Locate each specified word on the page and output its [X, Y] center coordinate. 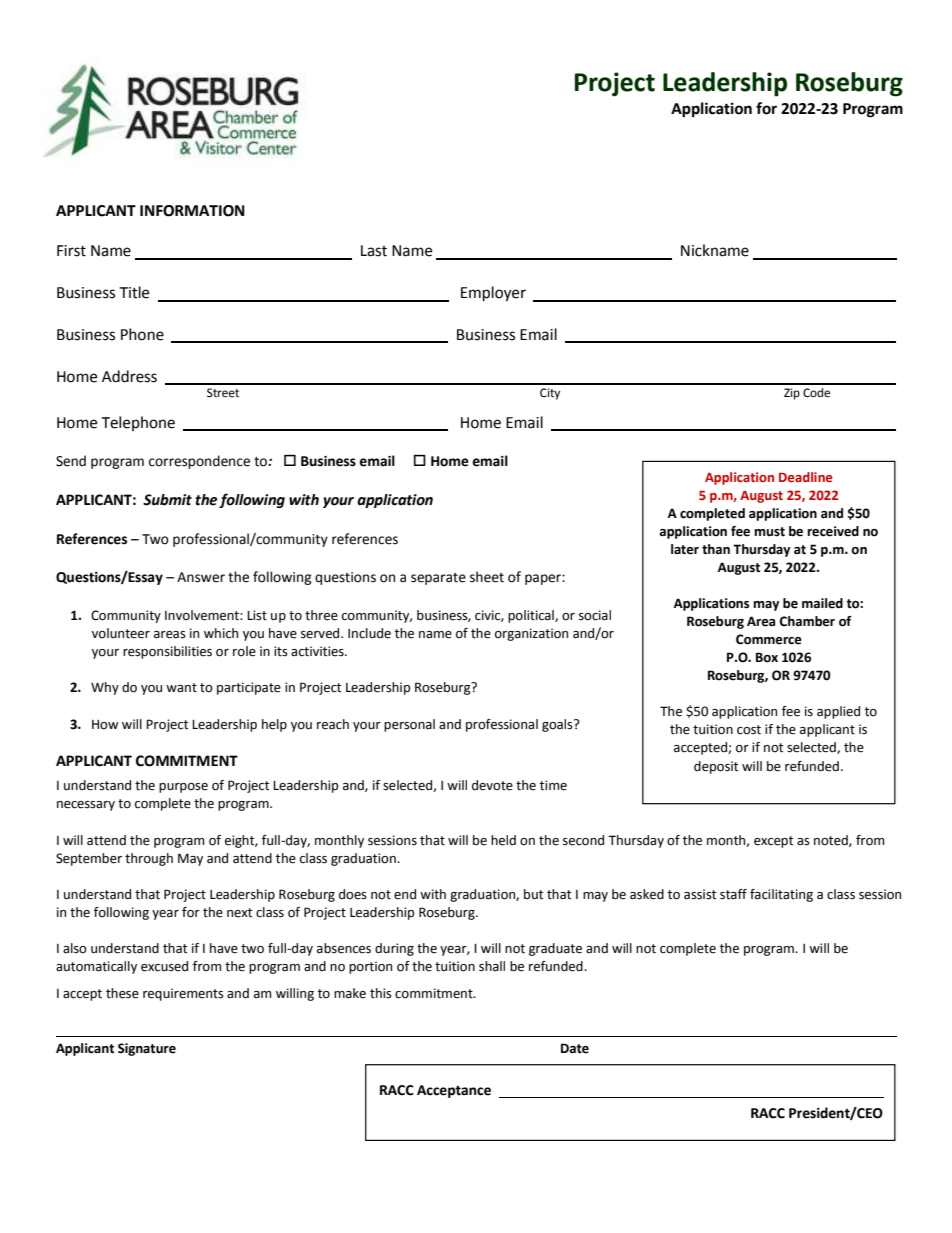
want [181, 688]
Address [129, 376]
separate [438, 579]
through [149, 859]
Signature [147, 1049]
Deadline [805, 477]
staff [733, 894]
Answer [201, 577]
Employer [493, 294]
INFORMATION [192, 211]
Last [374, 251]
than [716, 549]
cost [749, 730]
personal [409, 725]
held [503, 840]
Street [223, 393]
